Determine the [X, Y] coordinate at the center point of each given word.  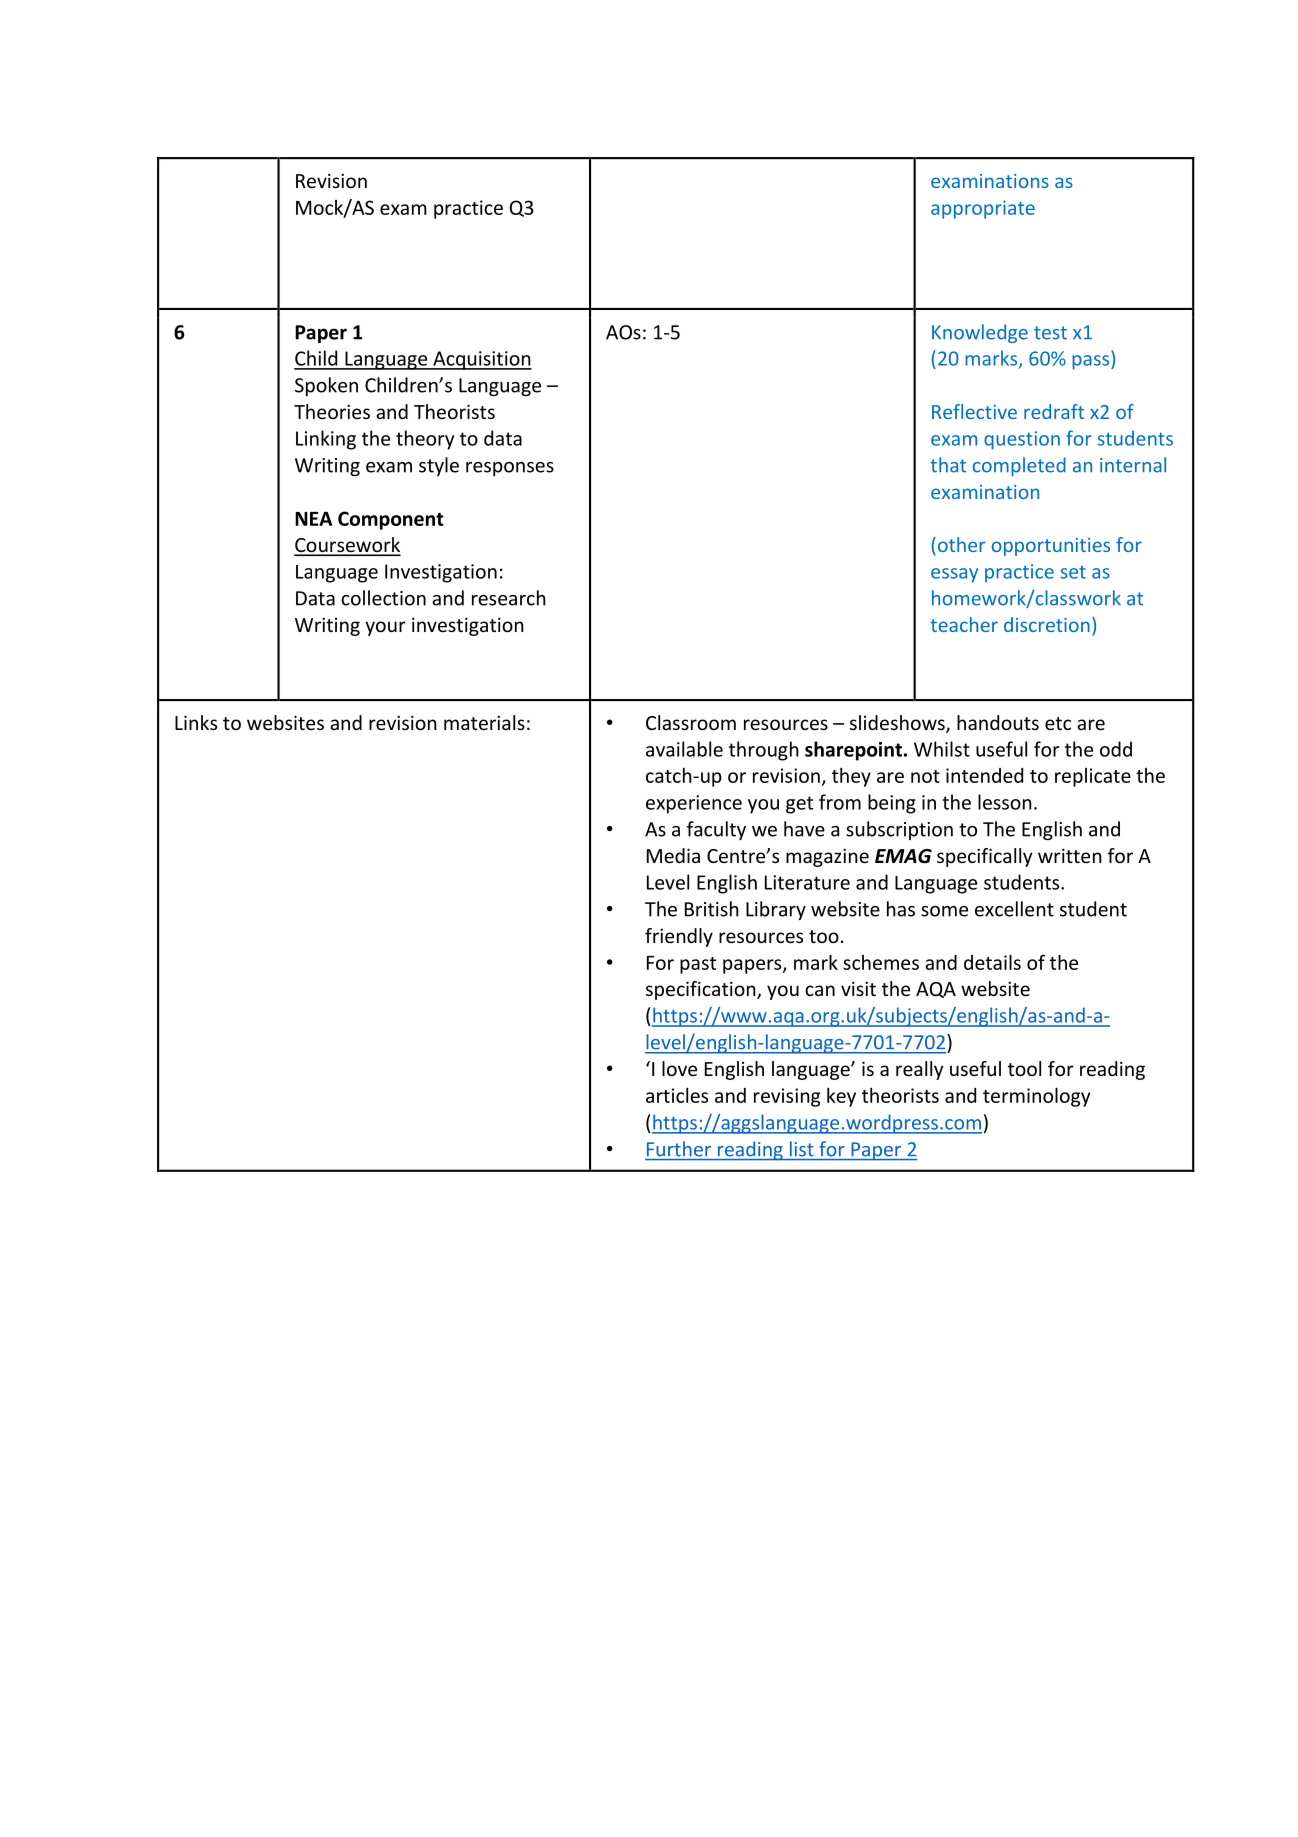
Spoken [326, 386]
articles [677, 1095]
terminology [1036, 1097]
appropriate [983, 209]
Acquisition [481, 360]
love [679, 1068]
